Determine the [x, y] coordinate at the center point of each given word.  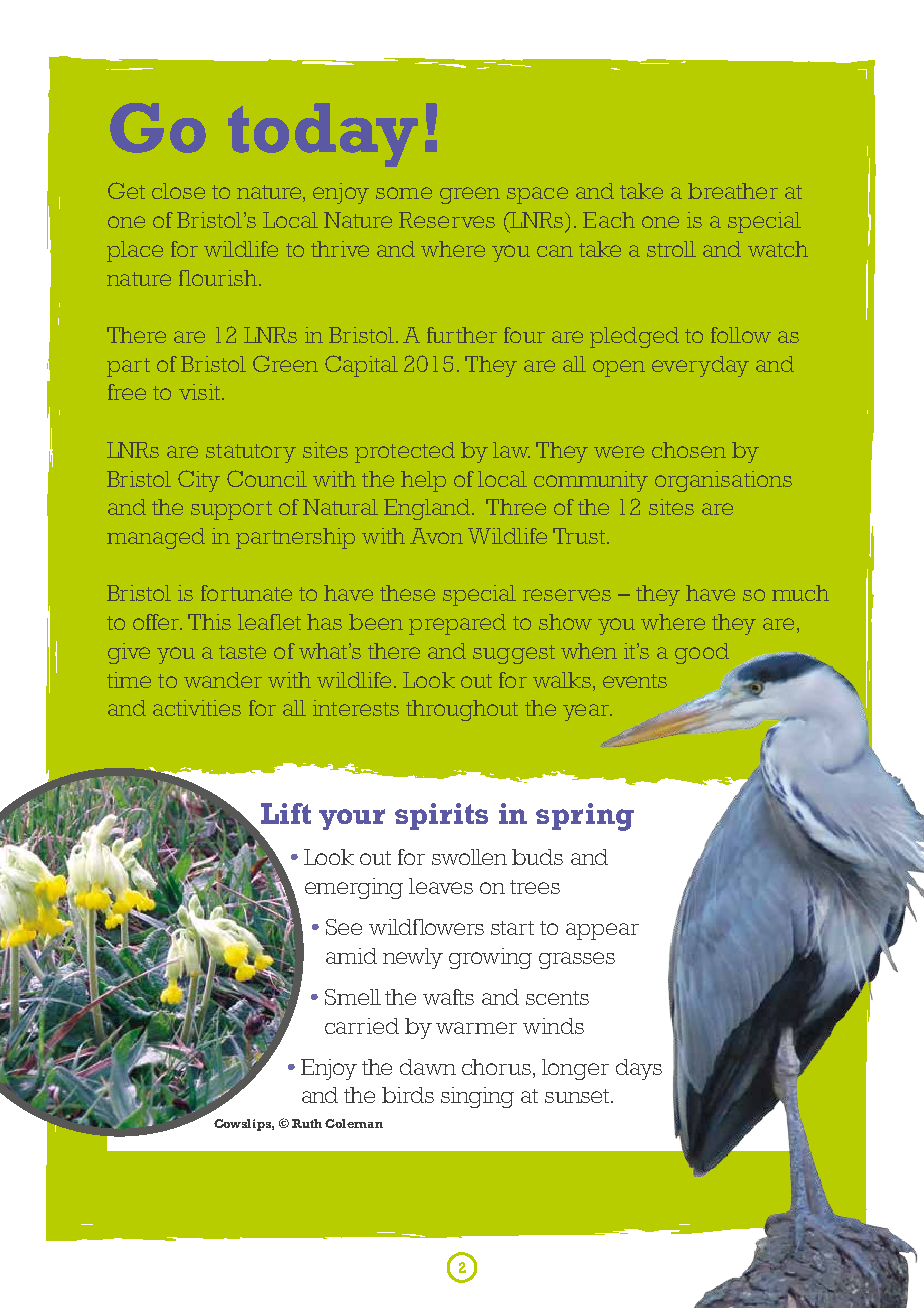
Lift [286, 813]
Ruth [307, 1123]
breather [733, 191]
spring [585, 817]
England [427, 509]
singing [477, 1097]
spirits [441, 816]
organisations [723, 481]
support [231, 510]
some [404, 193]
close [178, 191]
